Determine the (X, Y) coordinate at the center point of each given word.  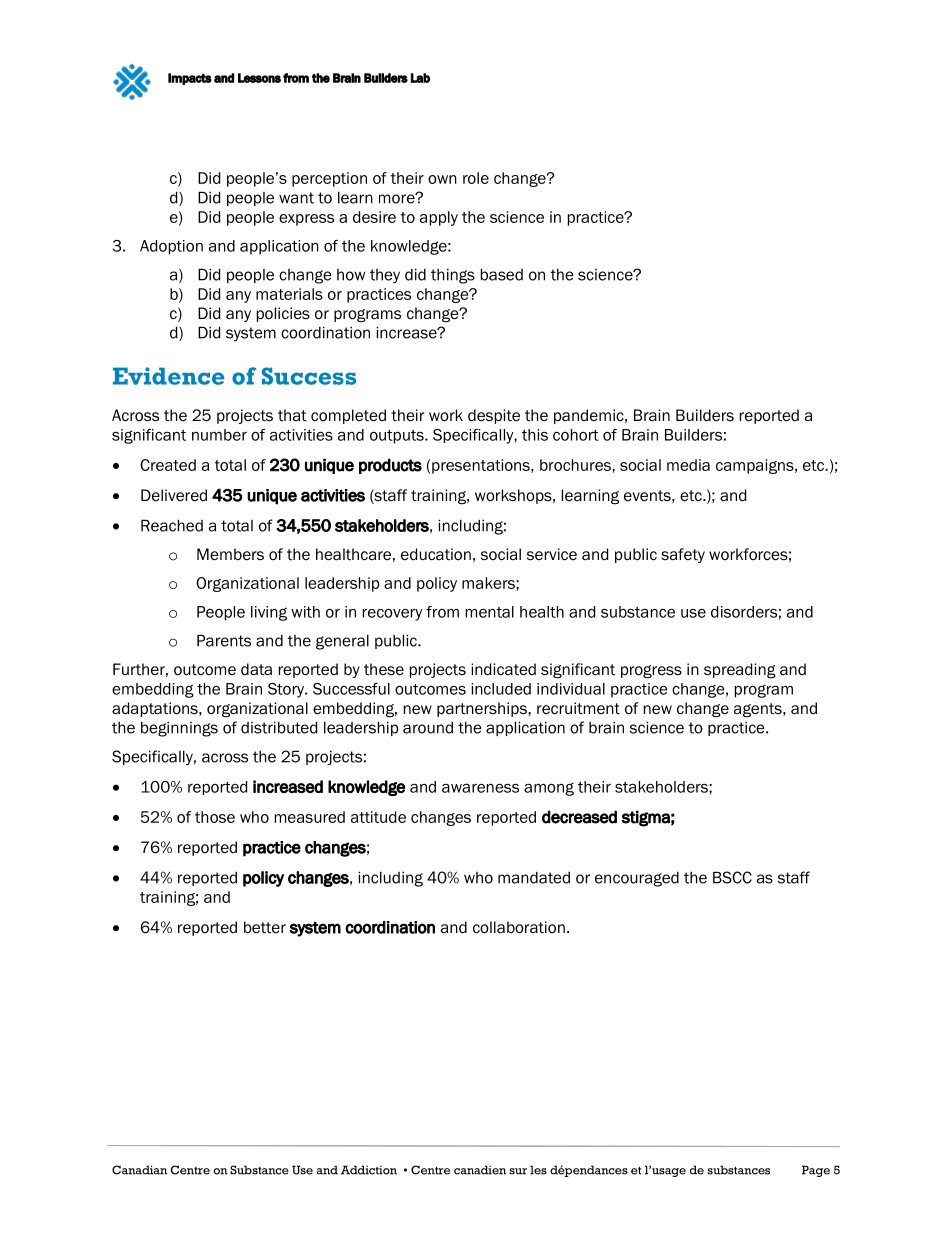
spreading (740, 670)
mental (490, 612)
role (476, 178)
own (442, 179)
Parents (224, 640)
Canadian (139, 1170)
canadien (480, 1170)
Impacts (190, 79)
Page (816, 1171)
